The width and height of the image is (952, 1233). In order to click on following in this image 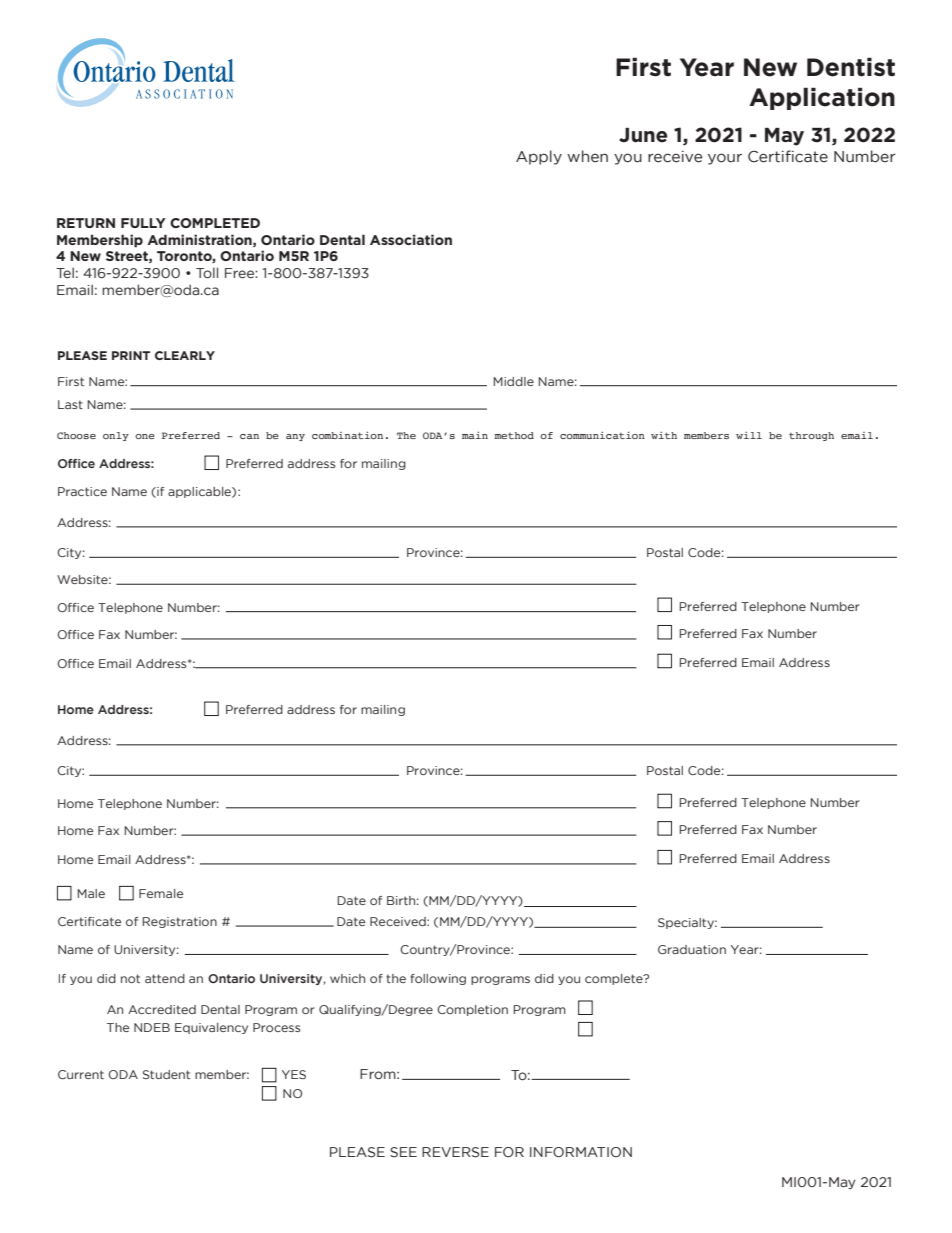, I will do `click(438, 979)`.
